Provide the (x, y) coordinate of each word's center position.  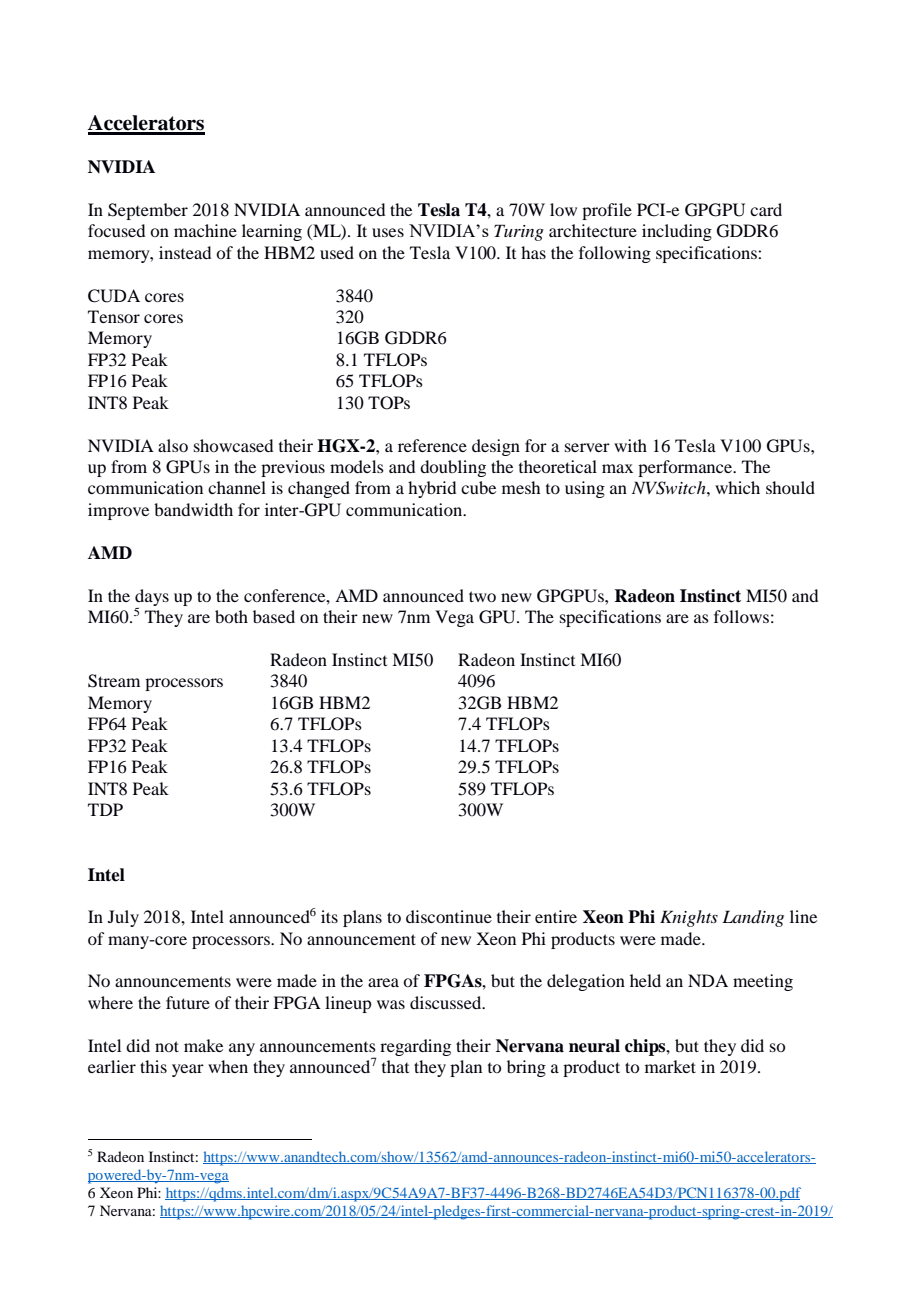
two (482, 596)
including (677, 232)
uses (388, 232)
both (231, 616)
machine (205, 230)
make (203, 1045)
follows (741, 616)
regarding (415, 1047)
